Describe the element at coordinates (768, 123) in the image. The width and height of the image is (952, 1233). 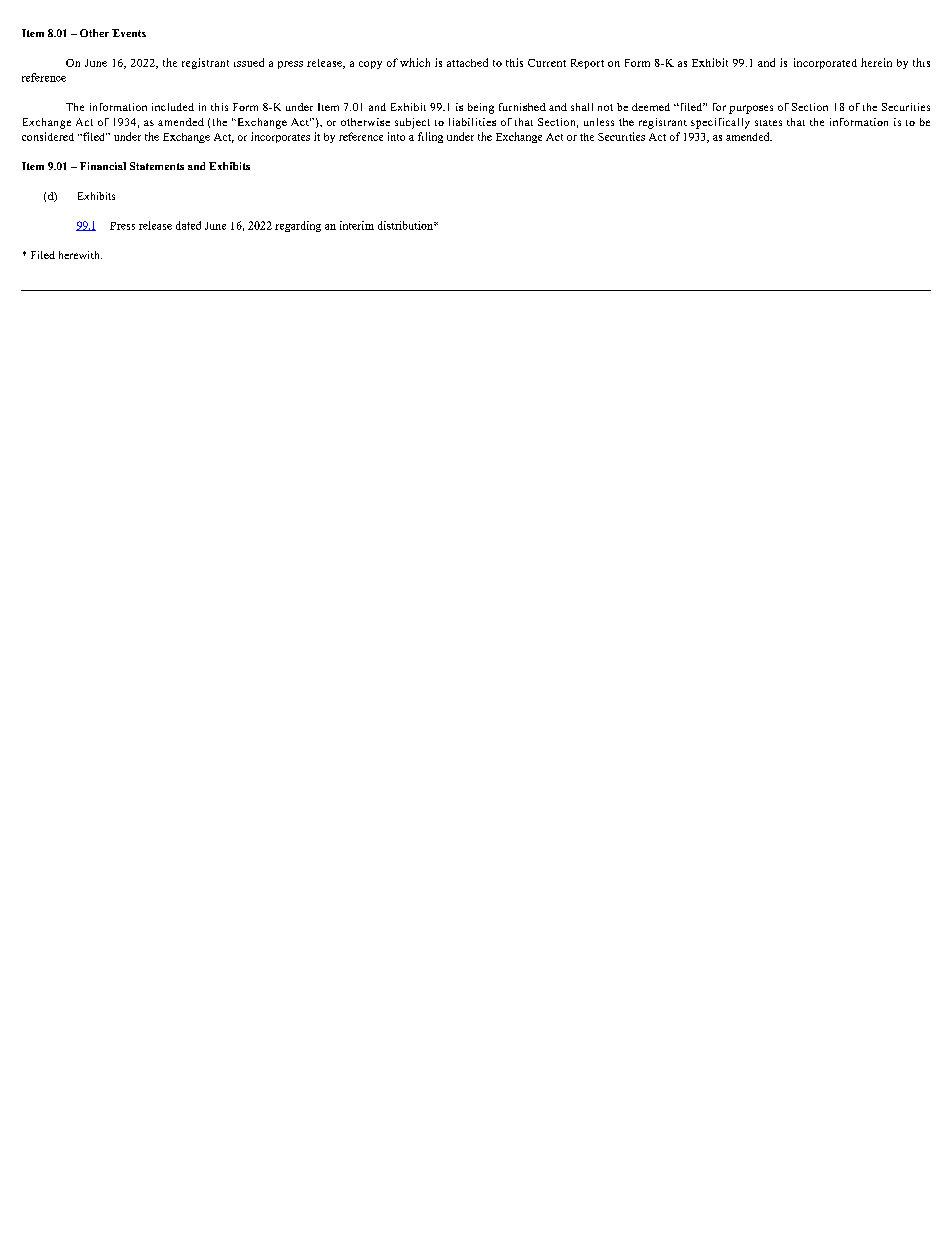
I see `states` at that location.
